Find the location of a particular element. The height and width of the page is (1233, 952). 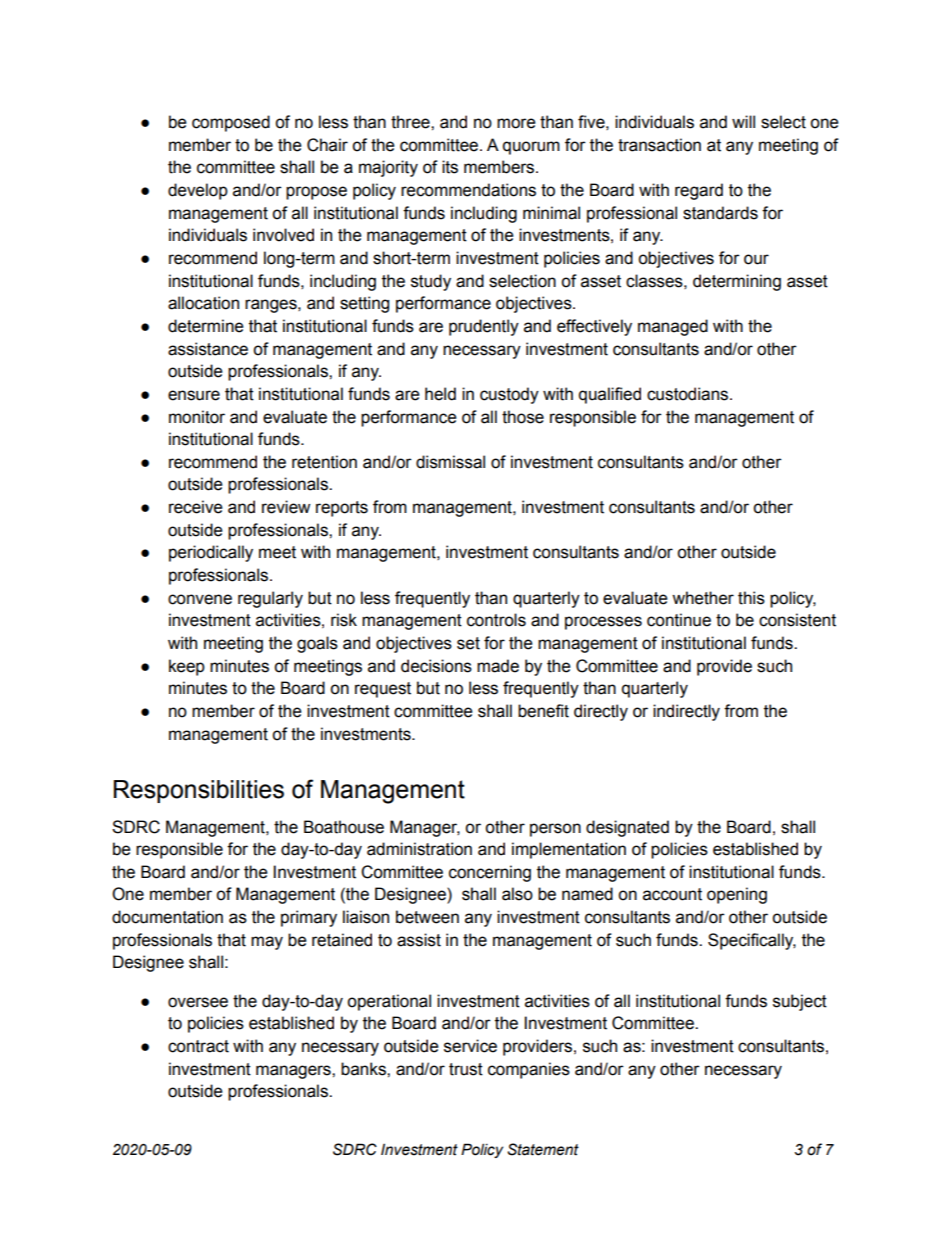

its is located at coordinates (450, 167).
